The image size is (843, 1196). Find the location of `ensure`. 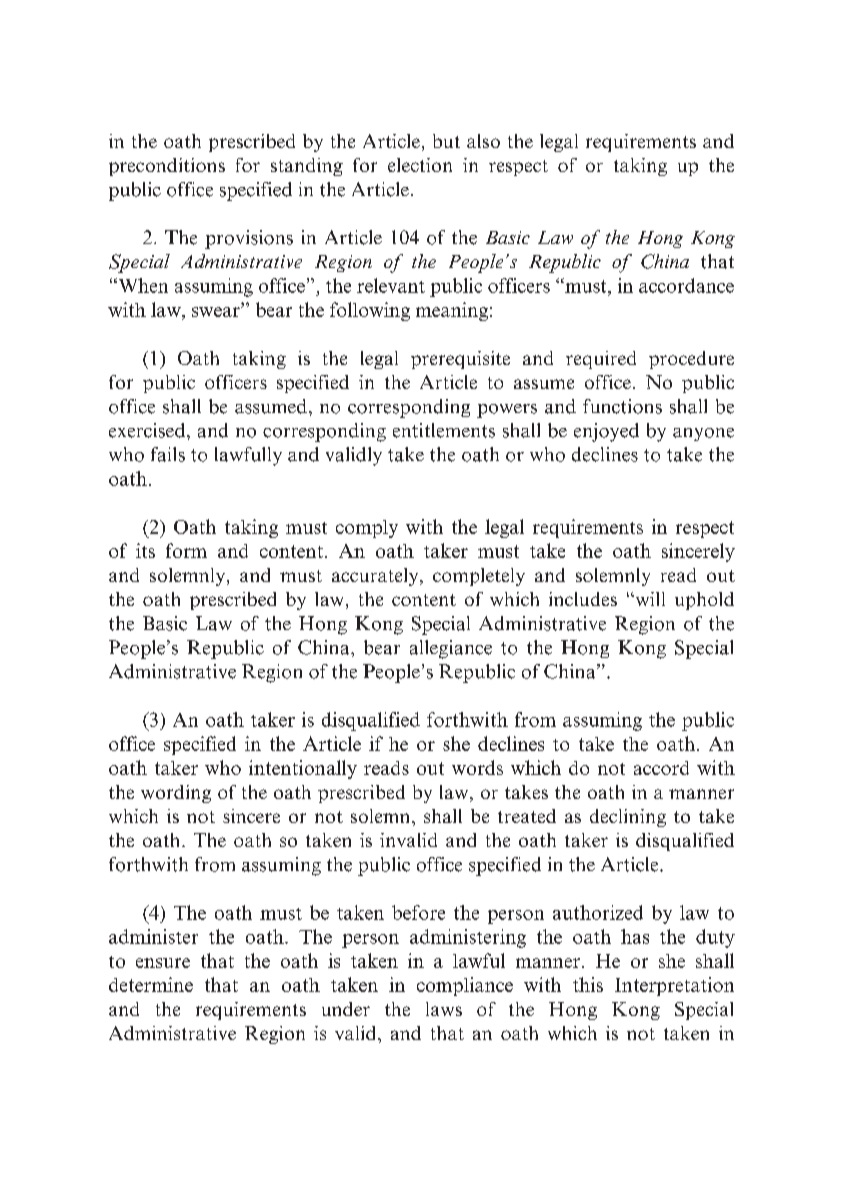

ensure is located at coordinates (163, 963).
